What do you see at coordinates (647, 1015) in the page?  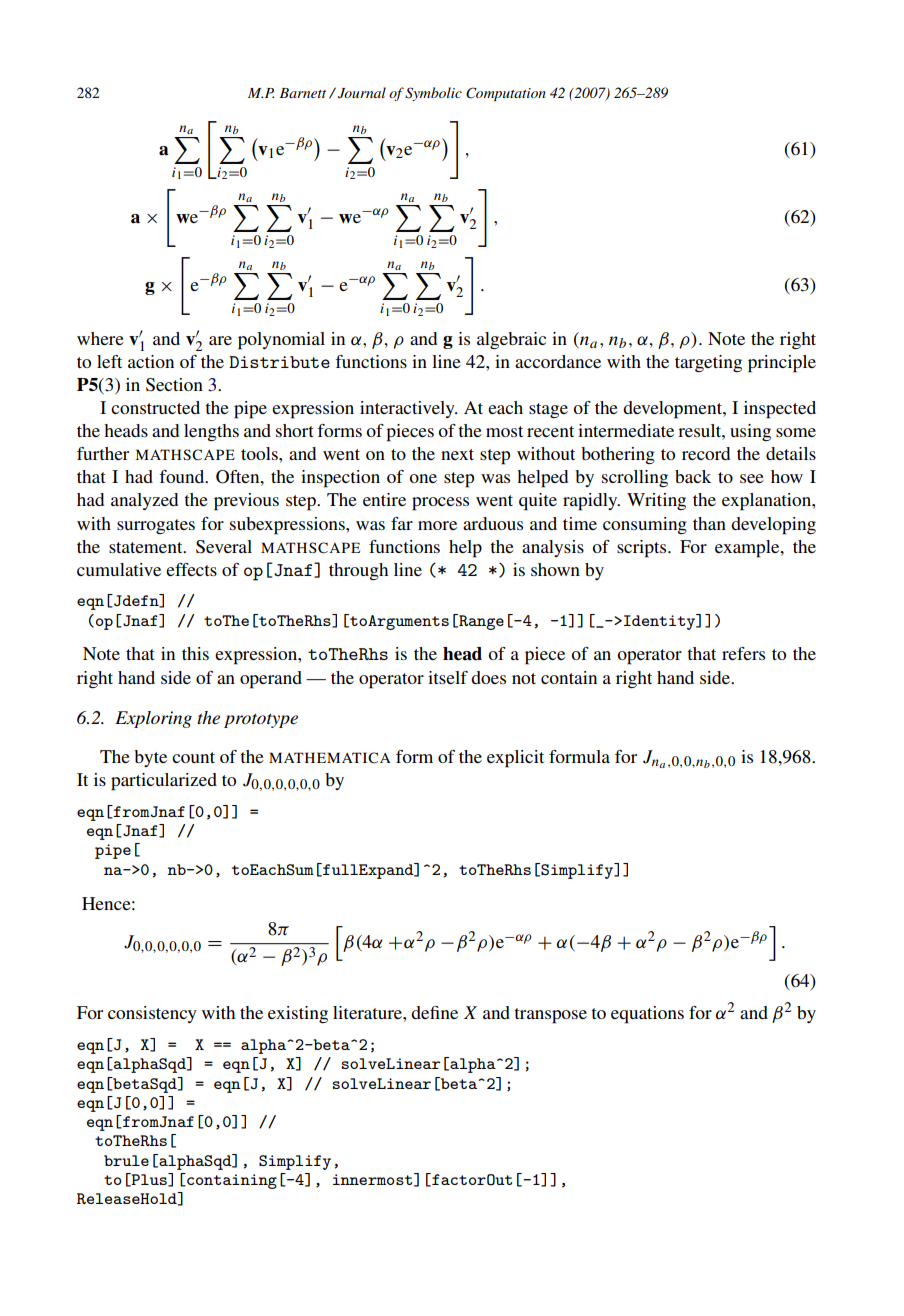 I see `equations` at bounding box center [647, 1015].
